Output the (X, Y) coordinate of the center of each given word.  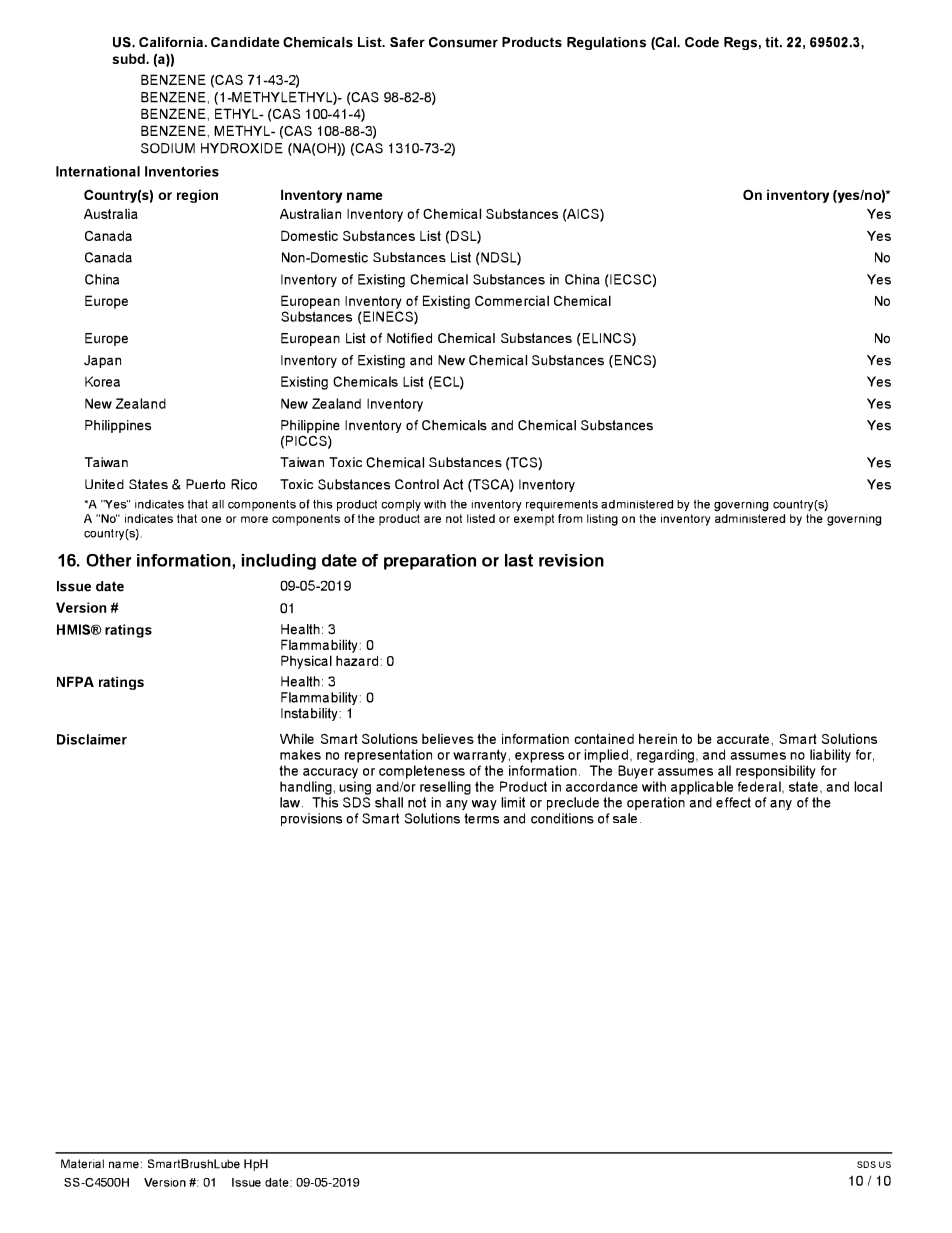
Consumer (463, 42)
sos (866, 1164)
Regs (740, 43)
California (172, 42)
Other (109, 560)
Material (82, 1164)
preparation (430, 562)
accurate (743, 739)
